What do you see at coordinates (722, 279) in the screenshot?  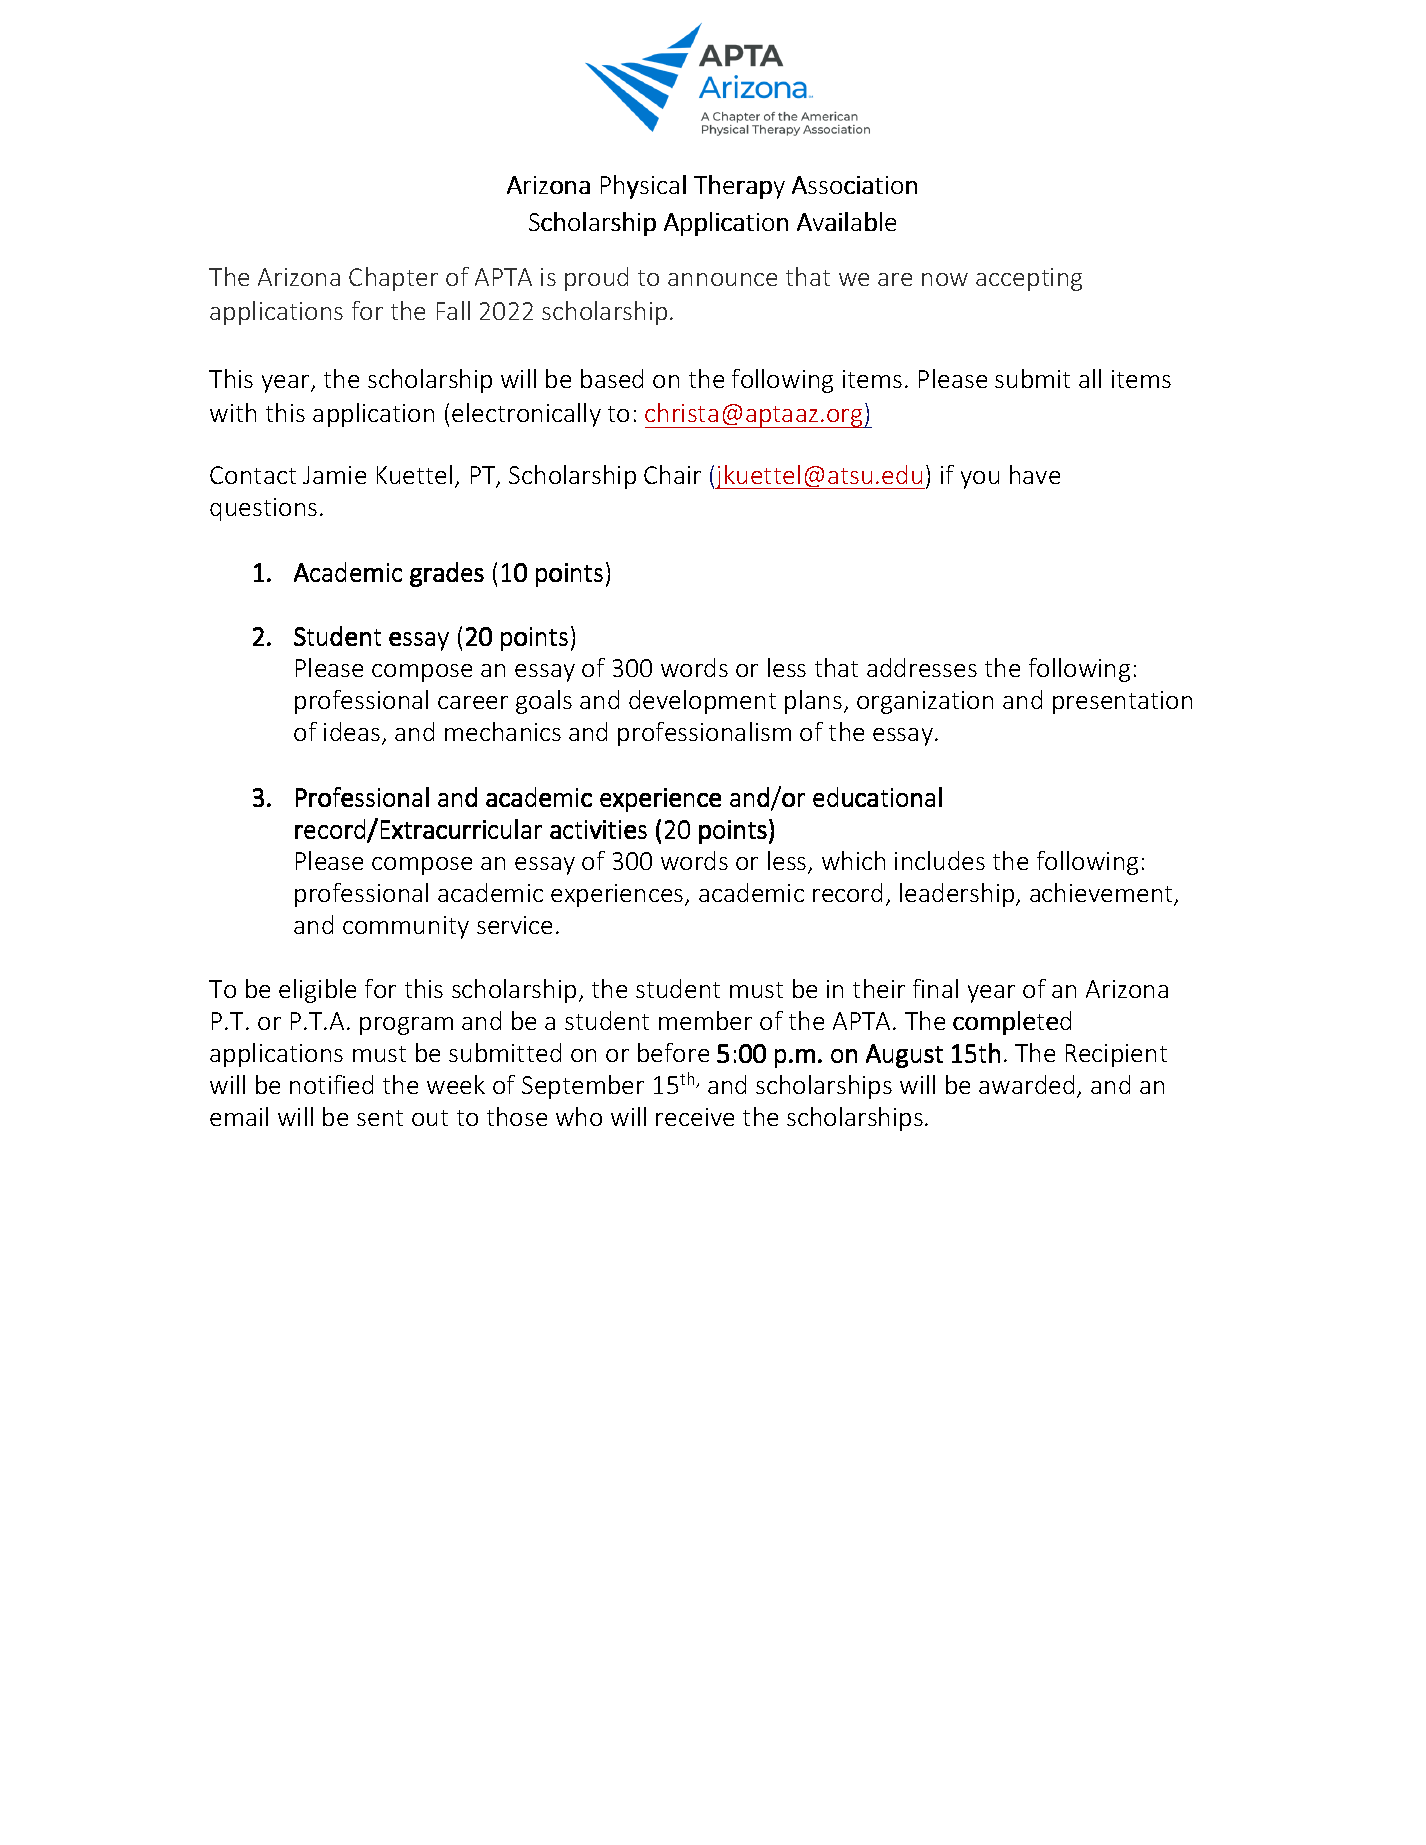 I see `announce` at bounding box center [722, 279].
